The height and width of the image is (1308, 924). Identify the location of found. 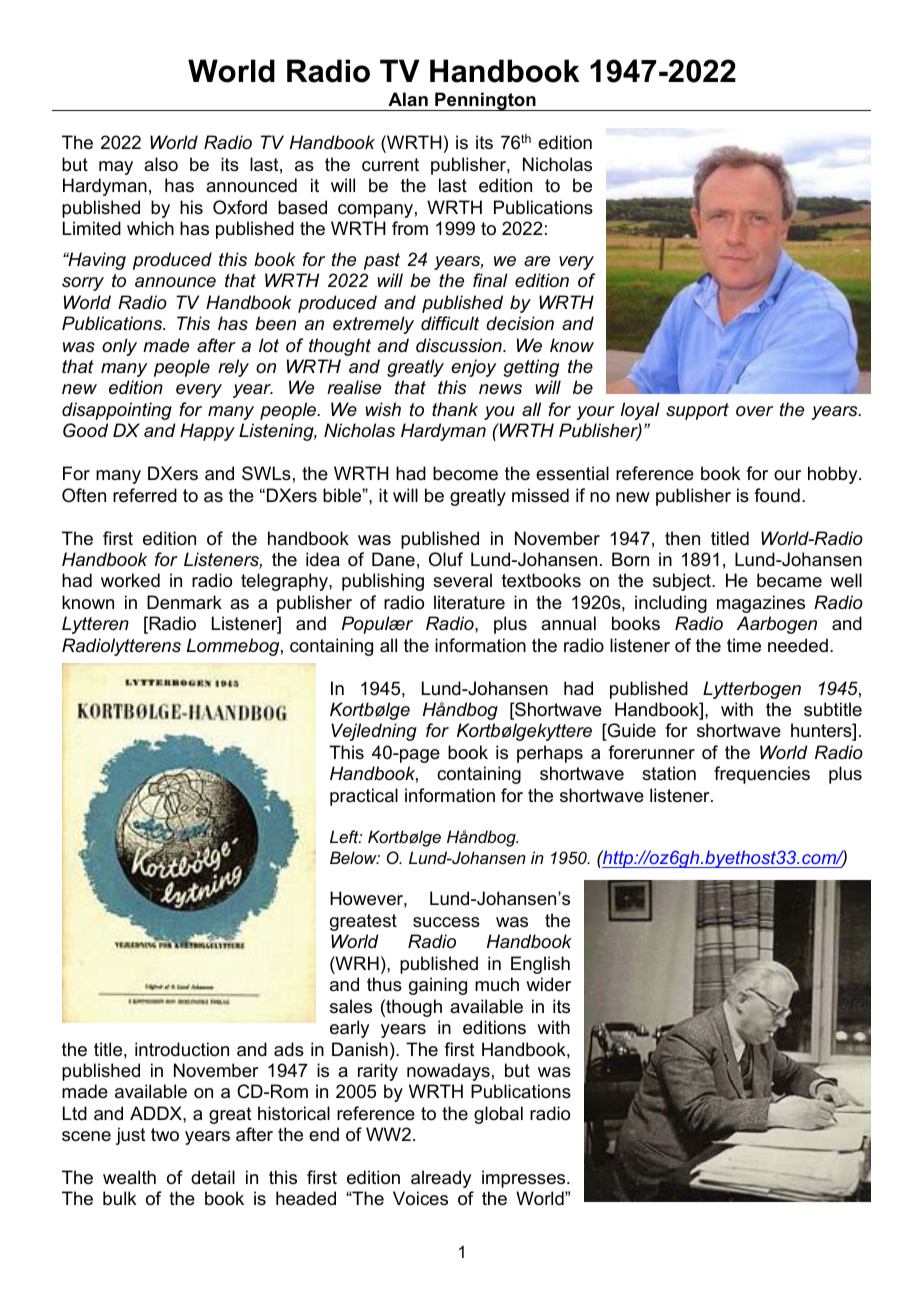
(777, 495).
